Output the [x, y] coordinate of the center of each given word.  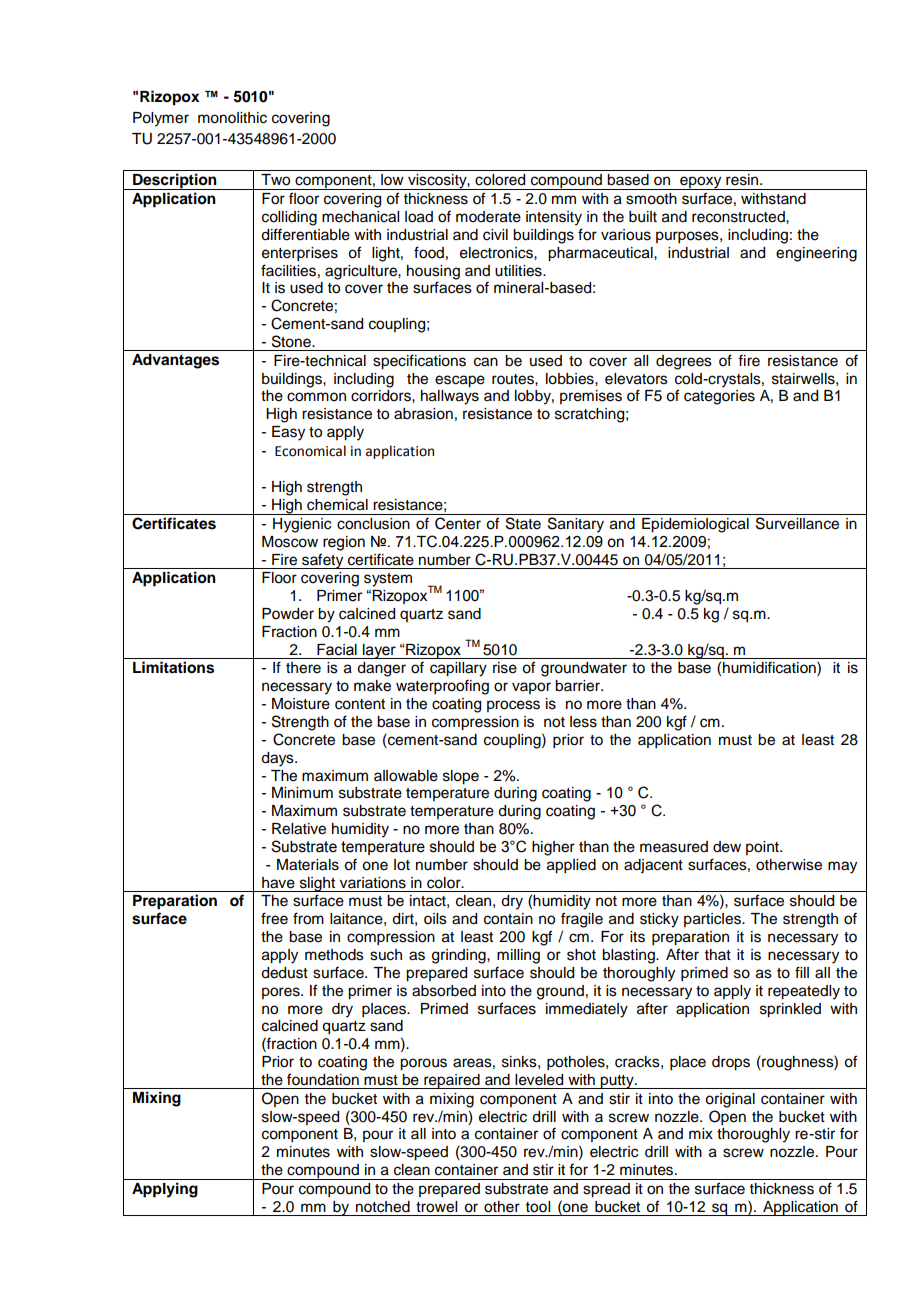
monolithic [232, 118]
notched [383, 1207]
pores [282, 993]
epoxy [701, 183]
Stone [292, 341]
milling [518, 956]
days [278, 759]
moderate [488, 217]
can [486, 362]
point [763, 848]
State [523, 523]
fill [802, 972]
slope [461, 777]
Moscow [290, 542]
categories [719, 397]
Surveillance [797, 523]
